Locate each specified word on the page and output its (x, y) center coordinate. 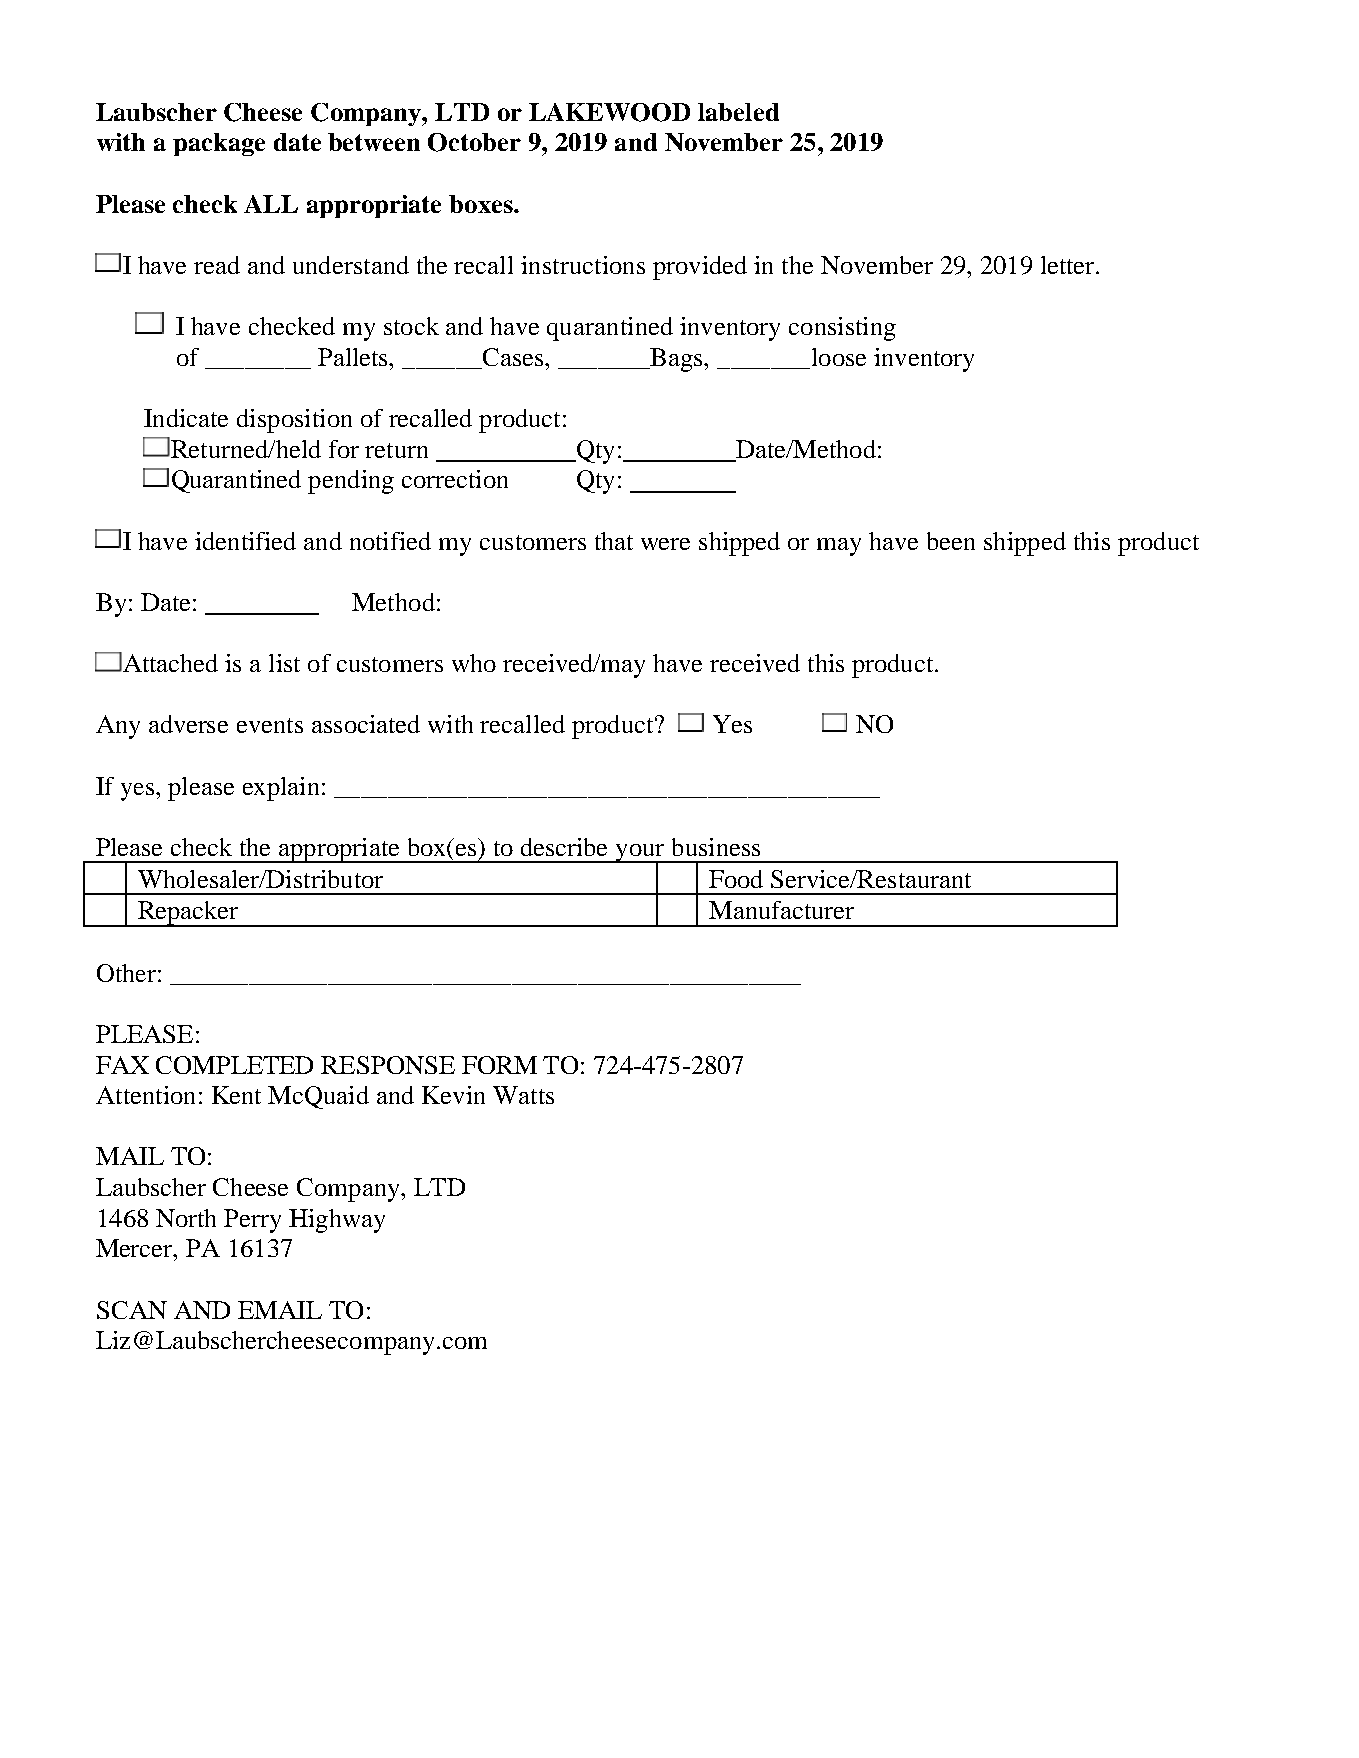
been (951, 541)
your (640, 854)
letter (1069, 265)
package (219, 144)
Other (126, 973)
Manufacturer (781, 910)
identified (245, 541)
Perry (252, 1221)
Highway (337, 1221)
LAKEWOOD (609, 112)
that (614, 541)
